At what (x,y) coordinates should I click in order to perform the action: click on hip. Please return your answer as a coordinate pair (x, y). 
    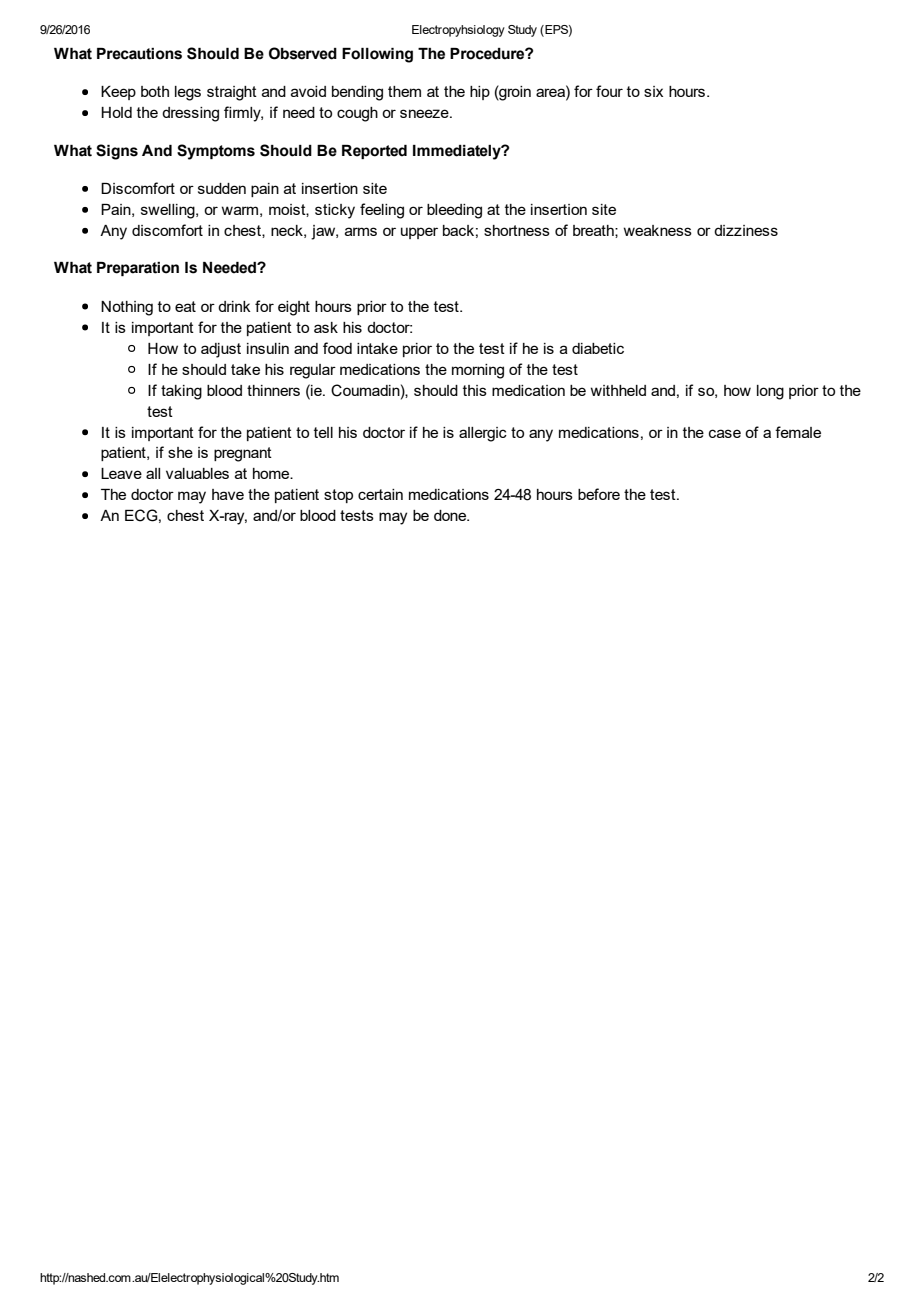
    Looking at the image, I should click on (480, 93).
